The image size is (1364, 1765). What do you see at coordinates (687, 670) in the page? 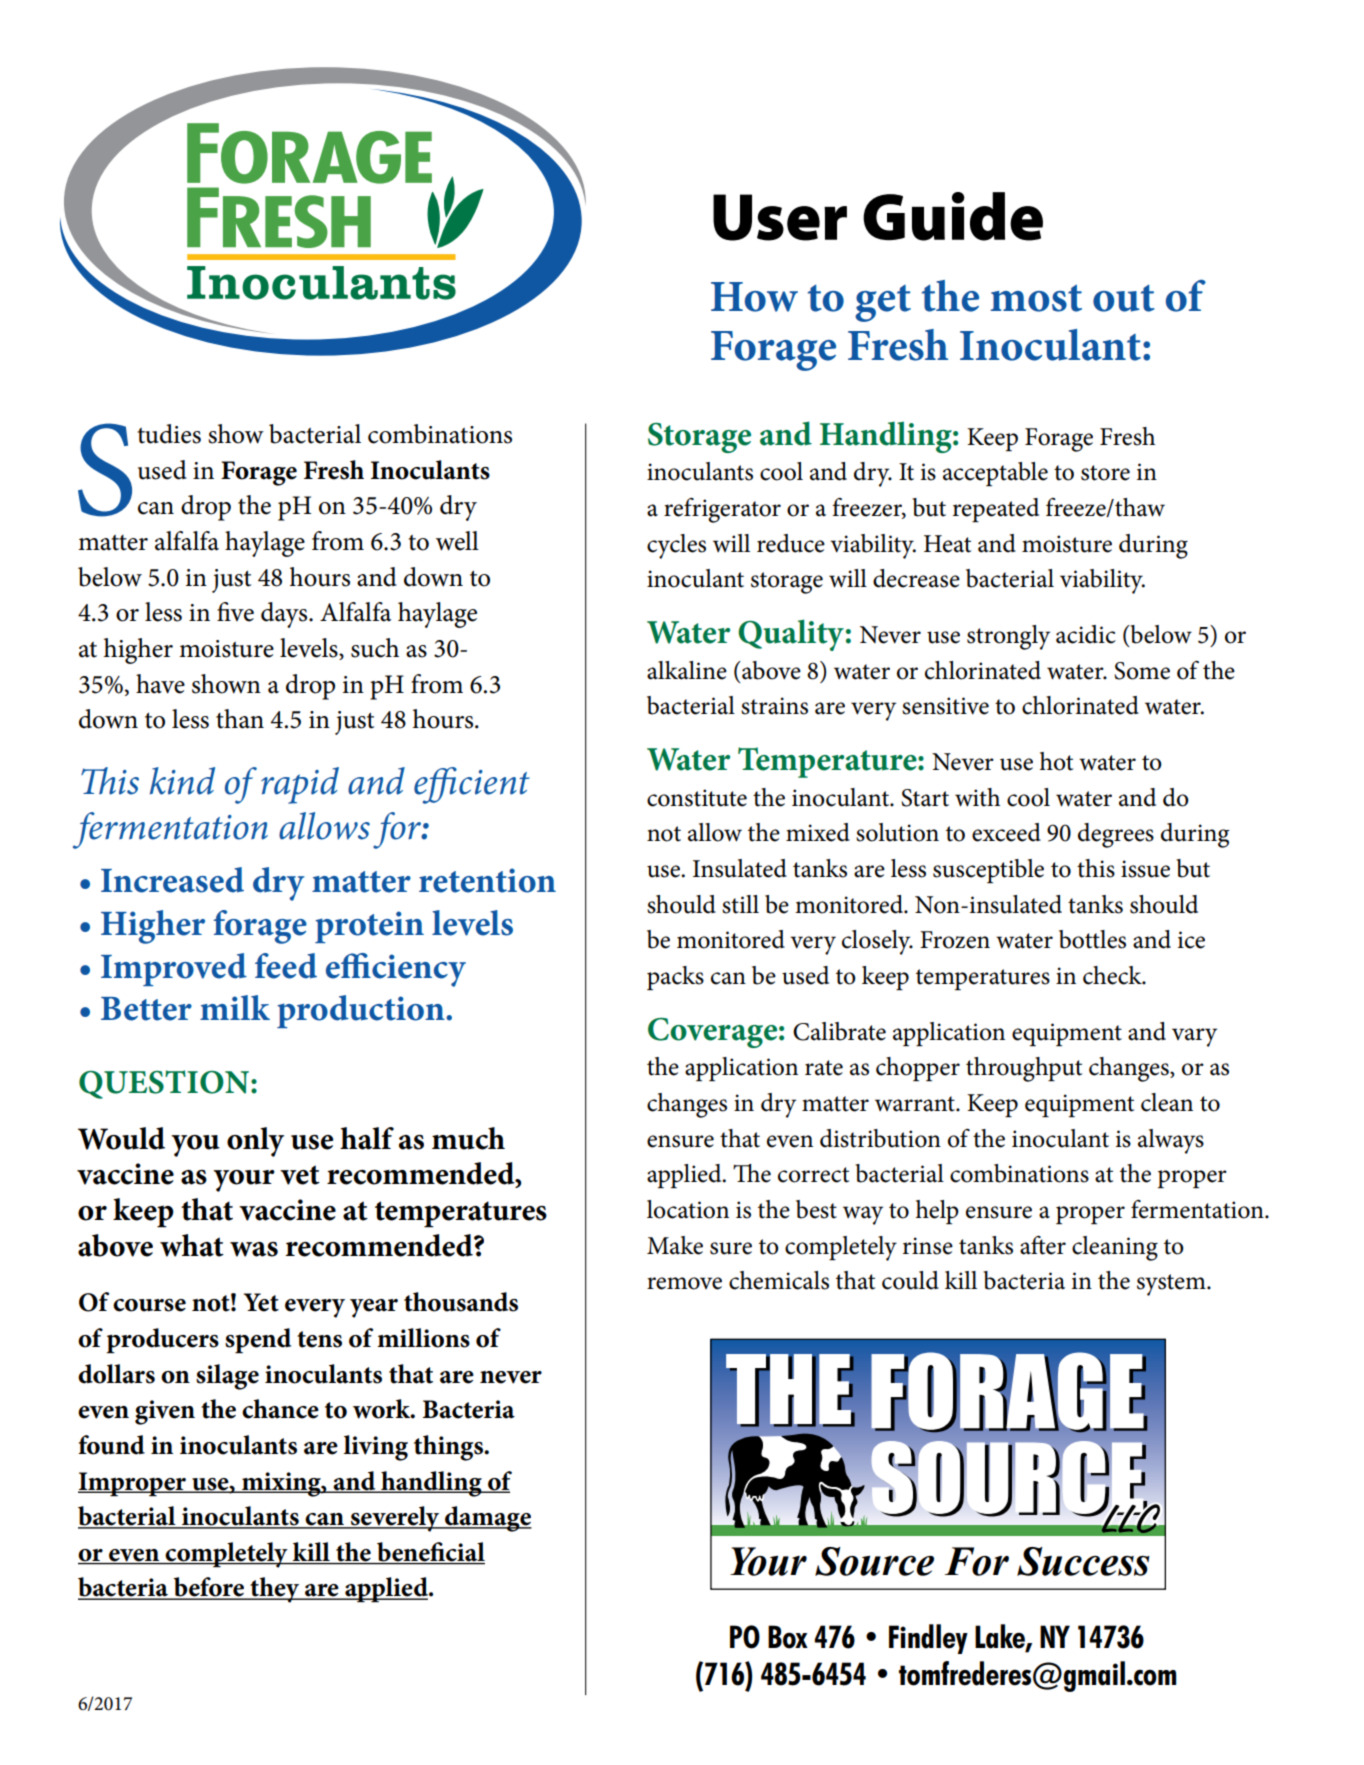
I see `alkaline` at bounding box center [687, 670].
